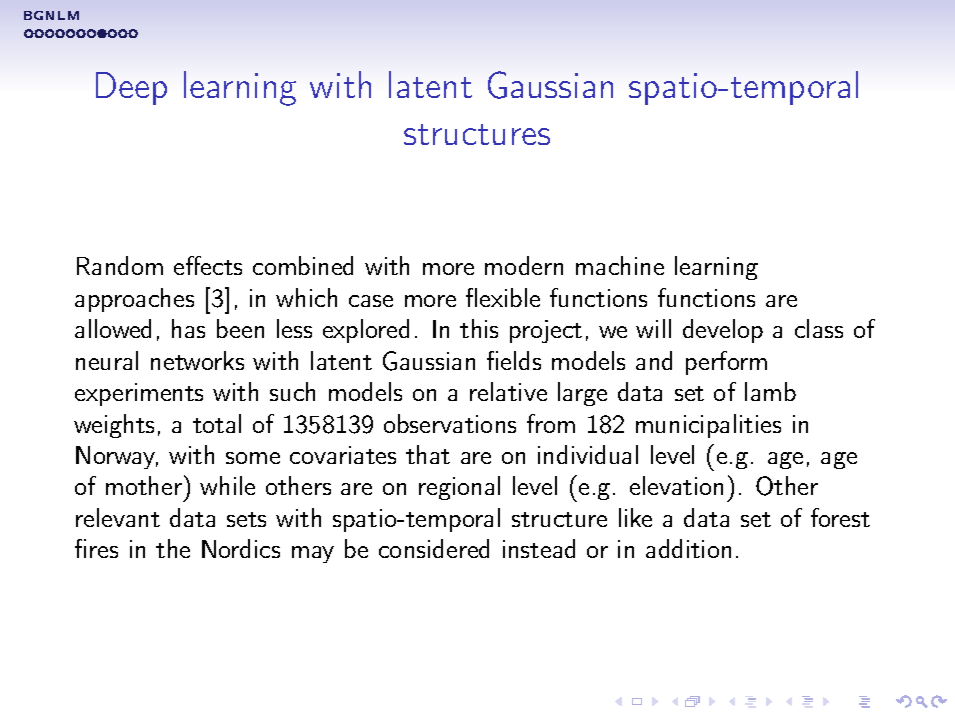  Describe the element at coordinates (723, 331) in the screenshot. I see `develop` at that location.
